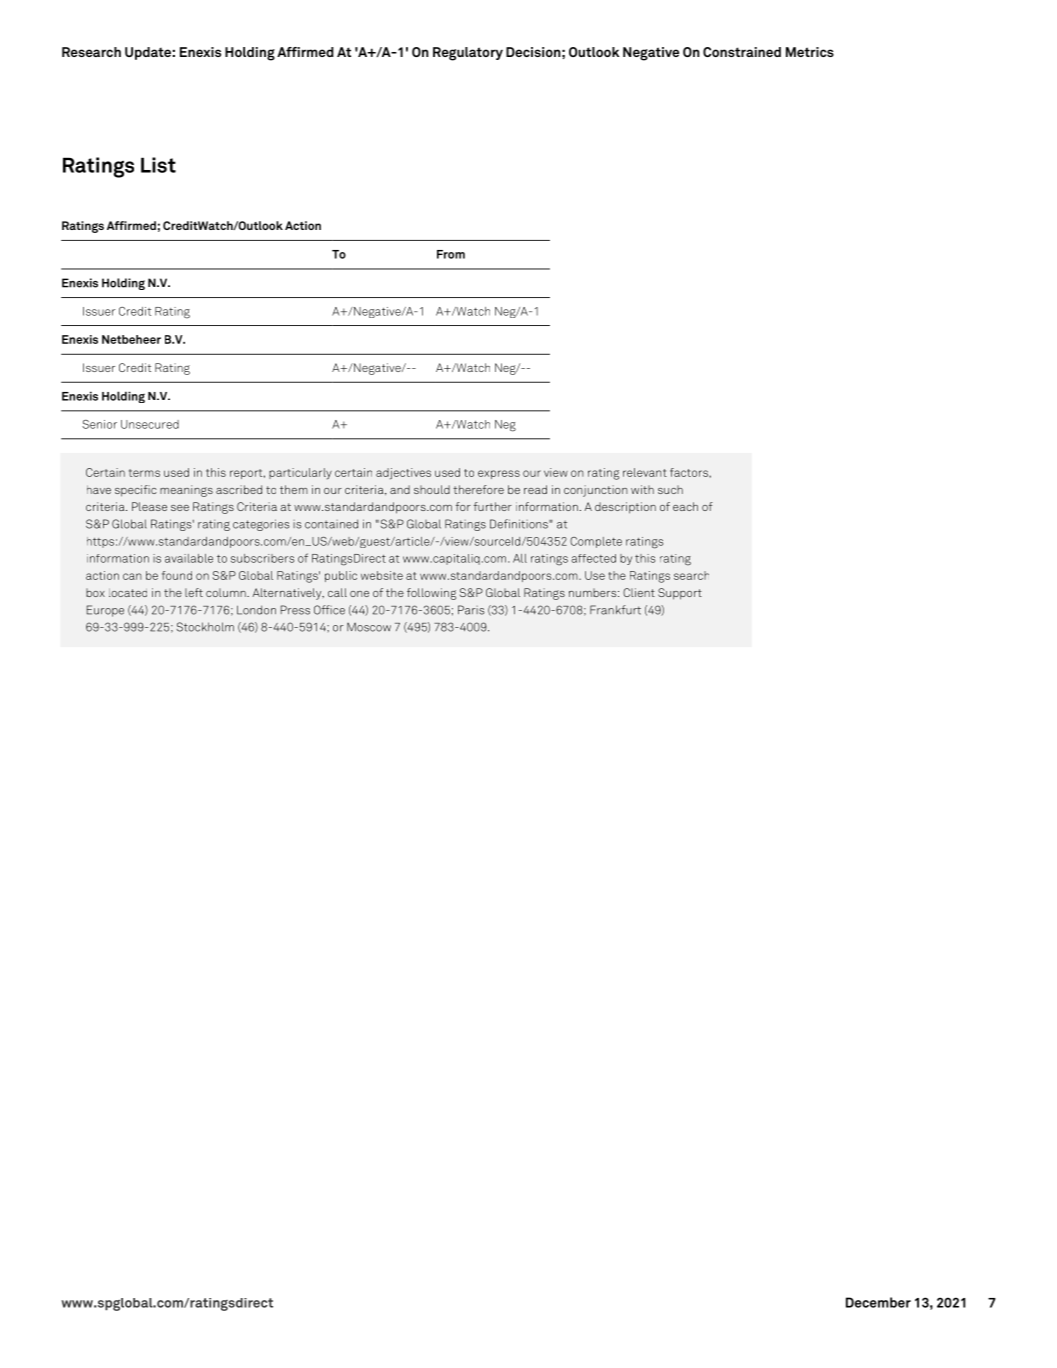 This page has height=1368, width=1057. I want to click on Paris, so click(471, 610).
